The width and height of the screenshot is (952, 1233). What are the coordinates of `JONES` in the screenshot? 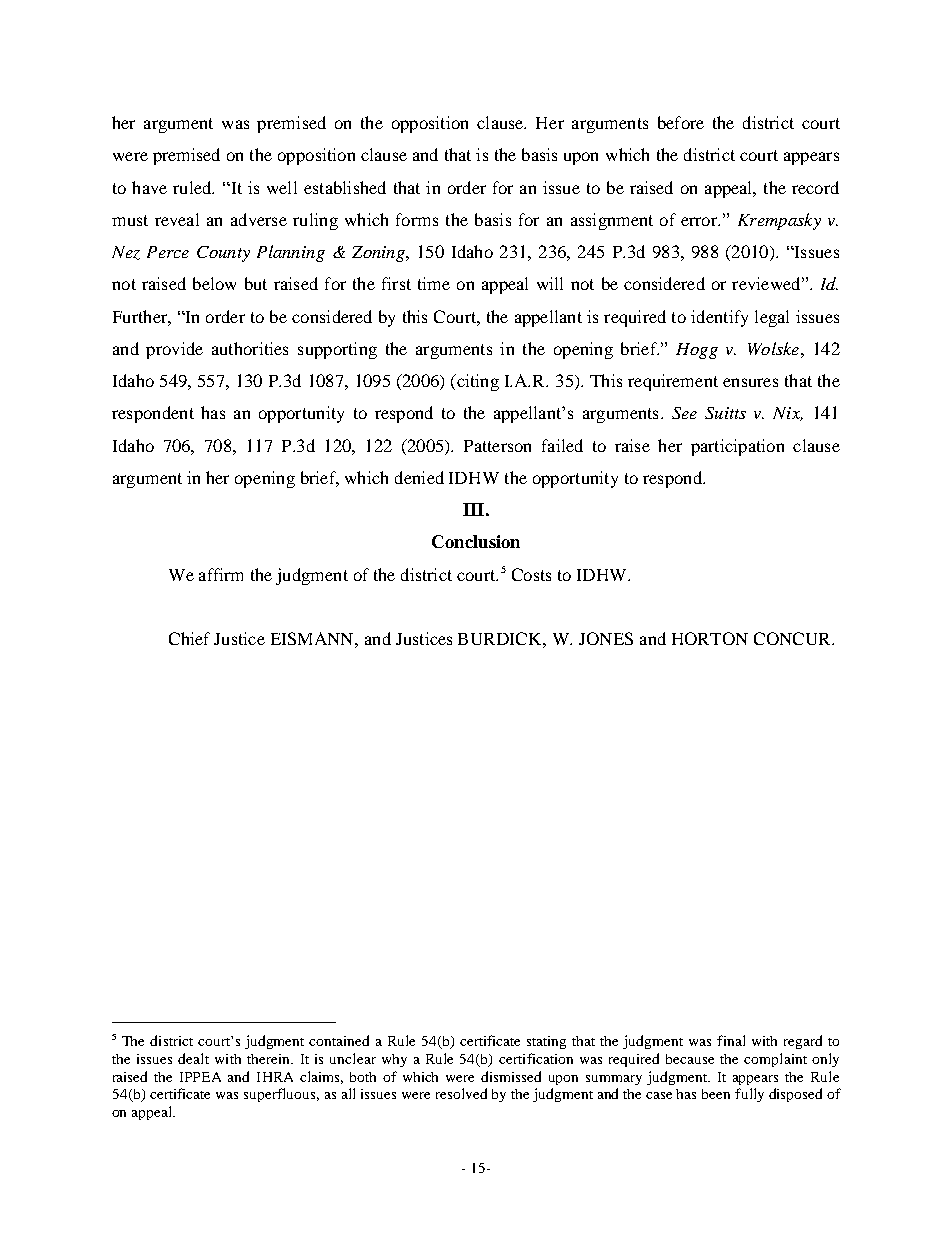 It's located at (606, 638).
